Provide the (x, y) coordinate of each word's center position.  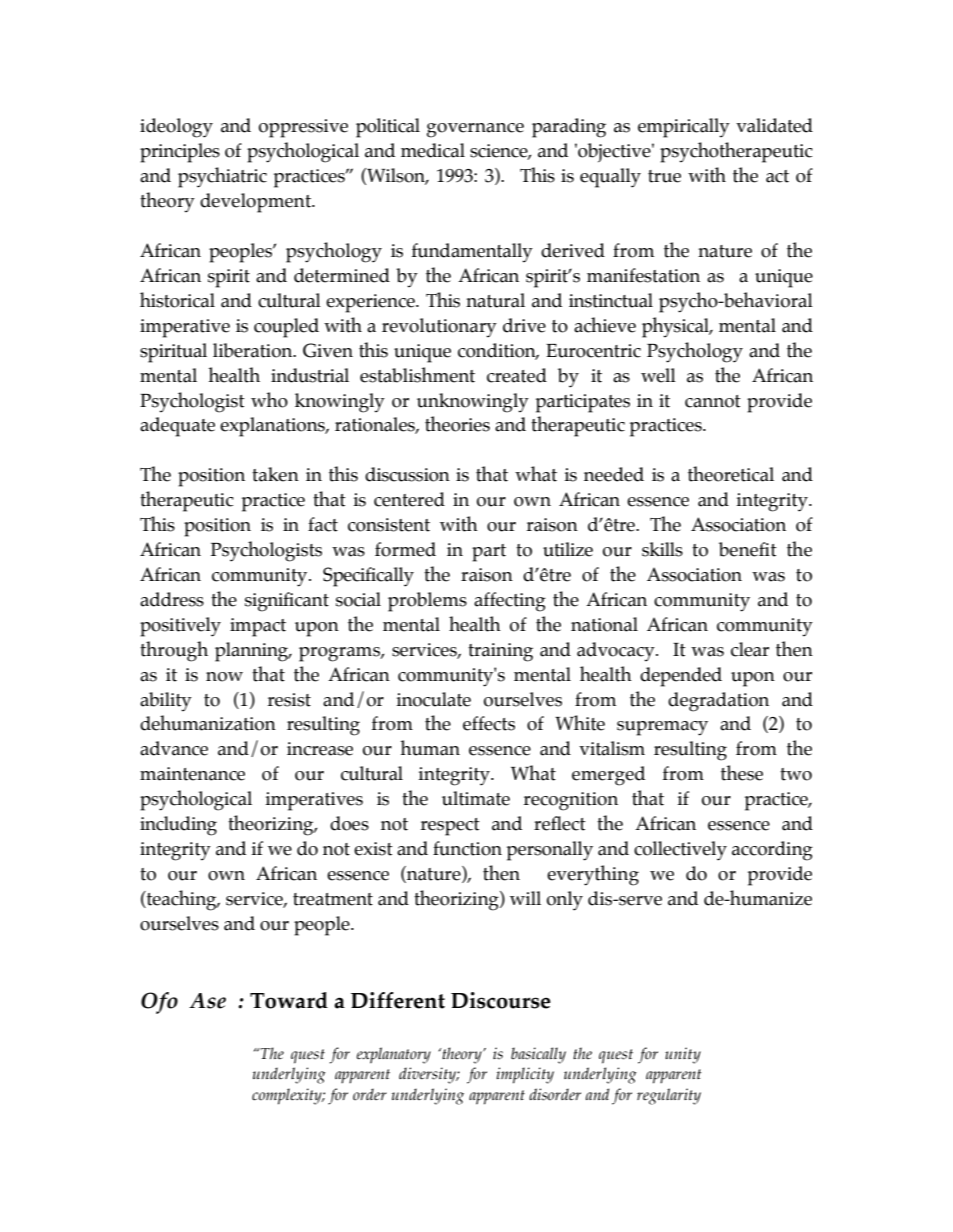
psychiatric (222, 177)
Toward (289, 1000)
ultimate (476, 798)
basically (538, 1055)
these (742, 773)
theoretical (731, 474)
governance (475, 130)
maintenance (192, 774)
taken (275, 474)
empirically (684, 128)
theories (457, 424)
